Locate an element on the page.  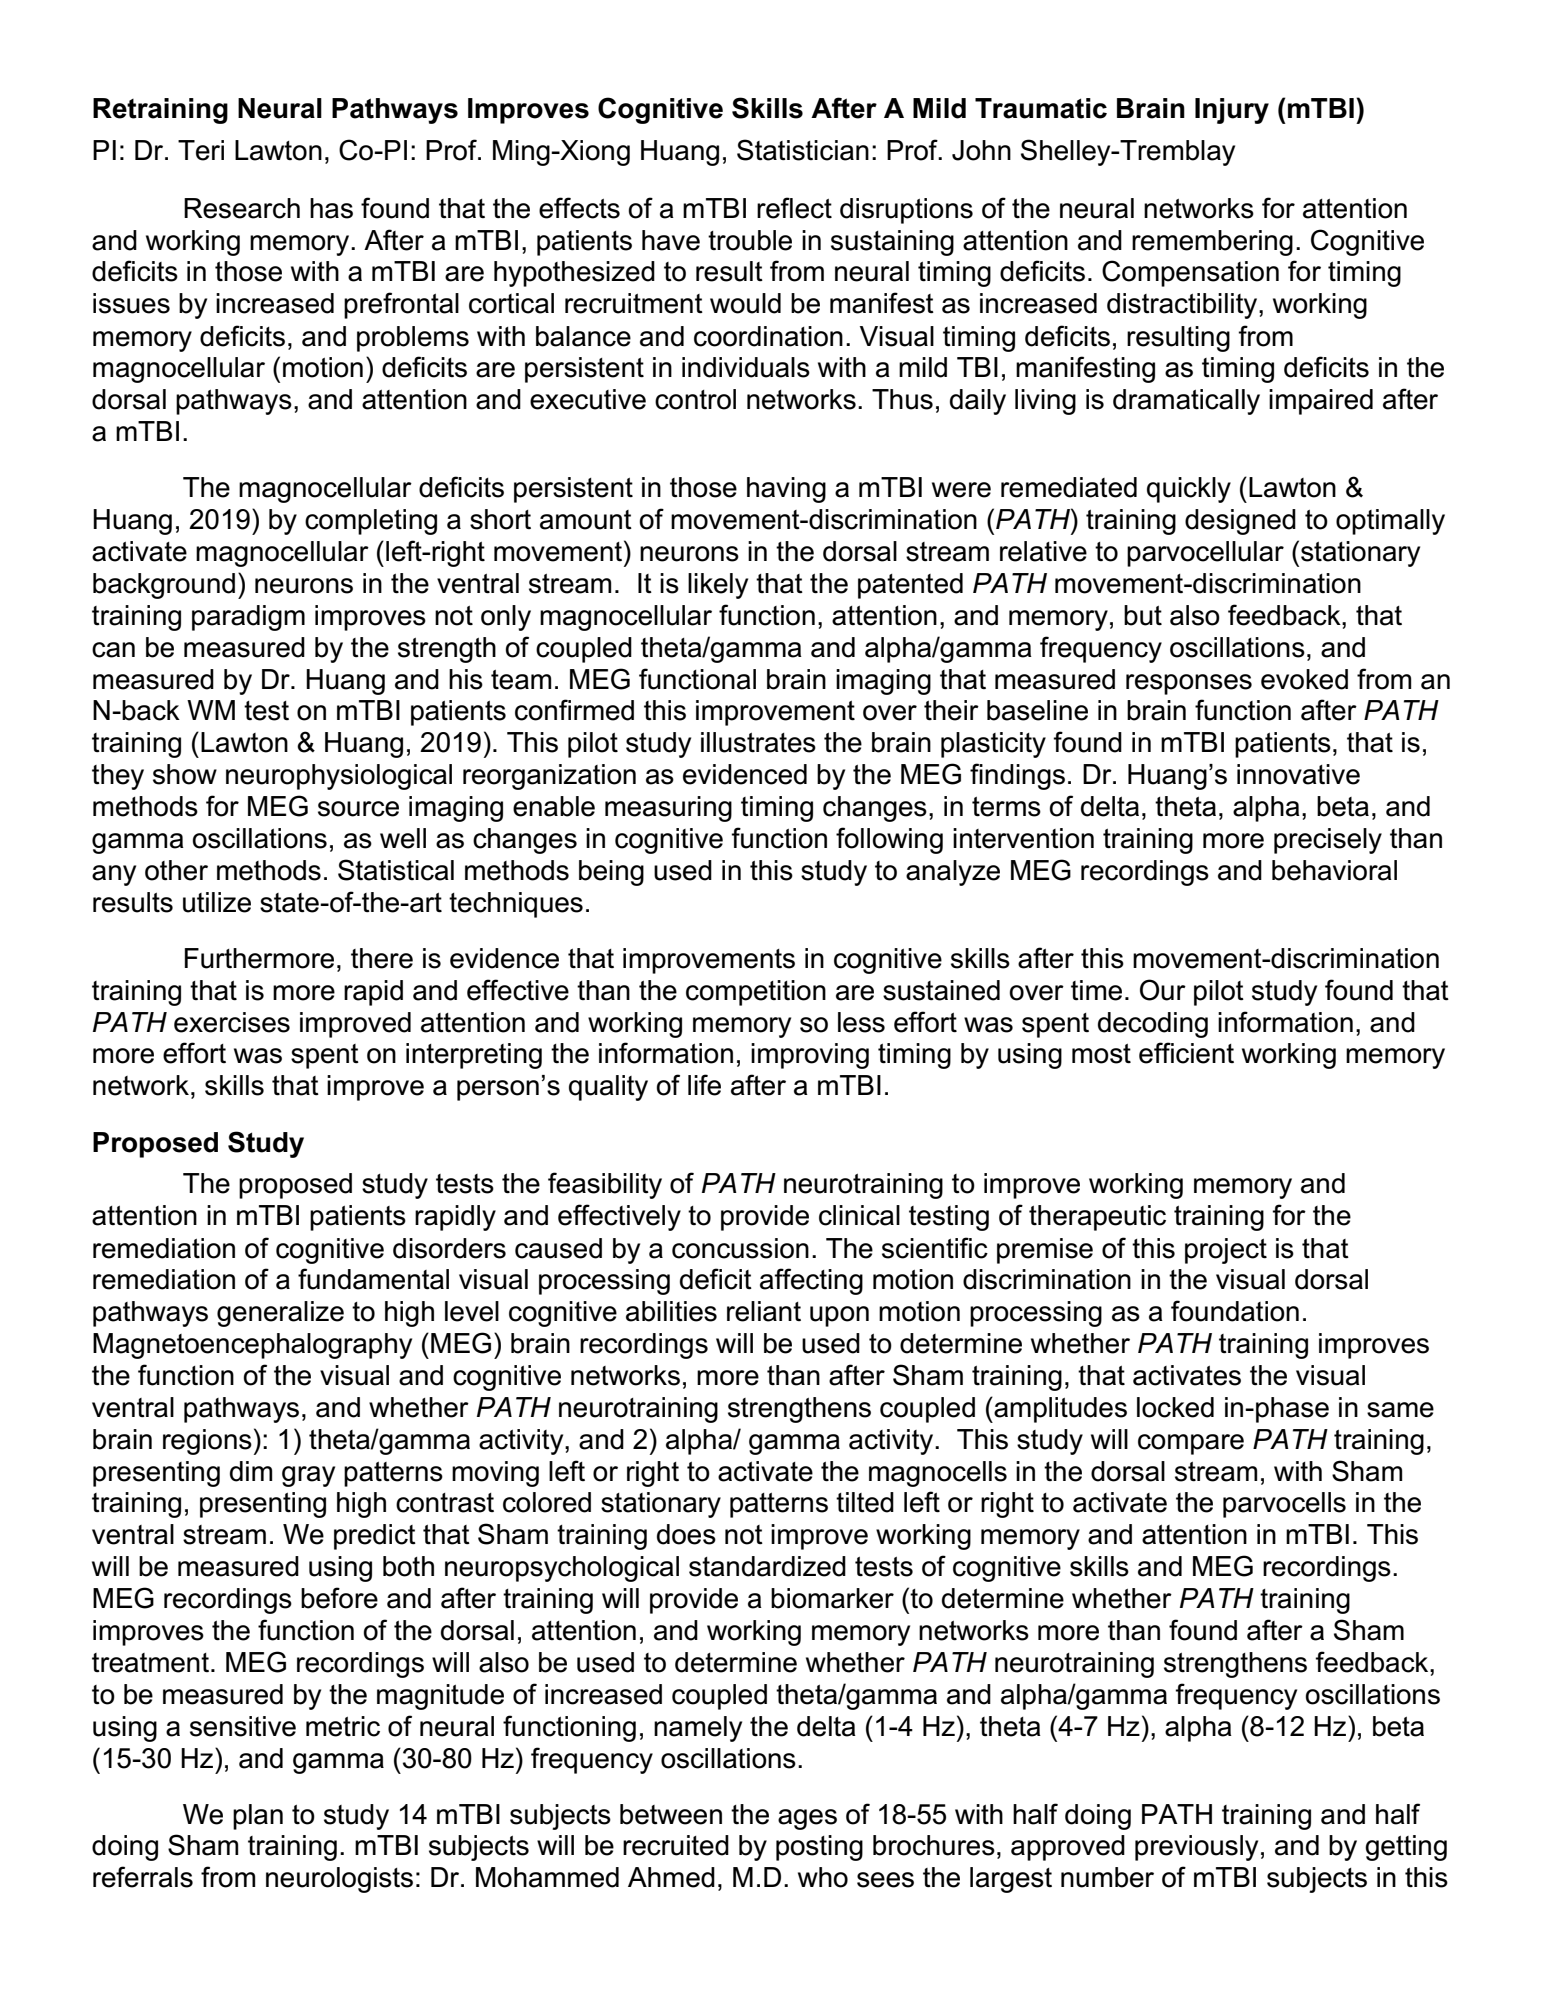
Statistician is located at coordinates (803, 150).
